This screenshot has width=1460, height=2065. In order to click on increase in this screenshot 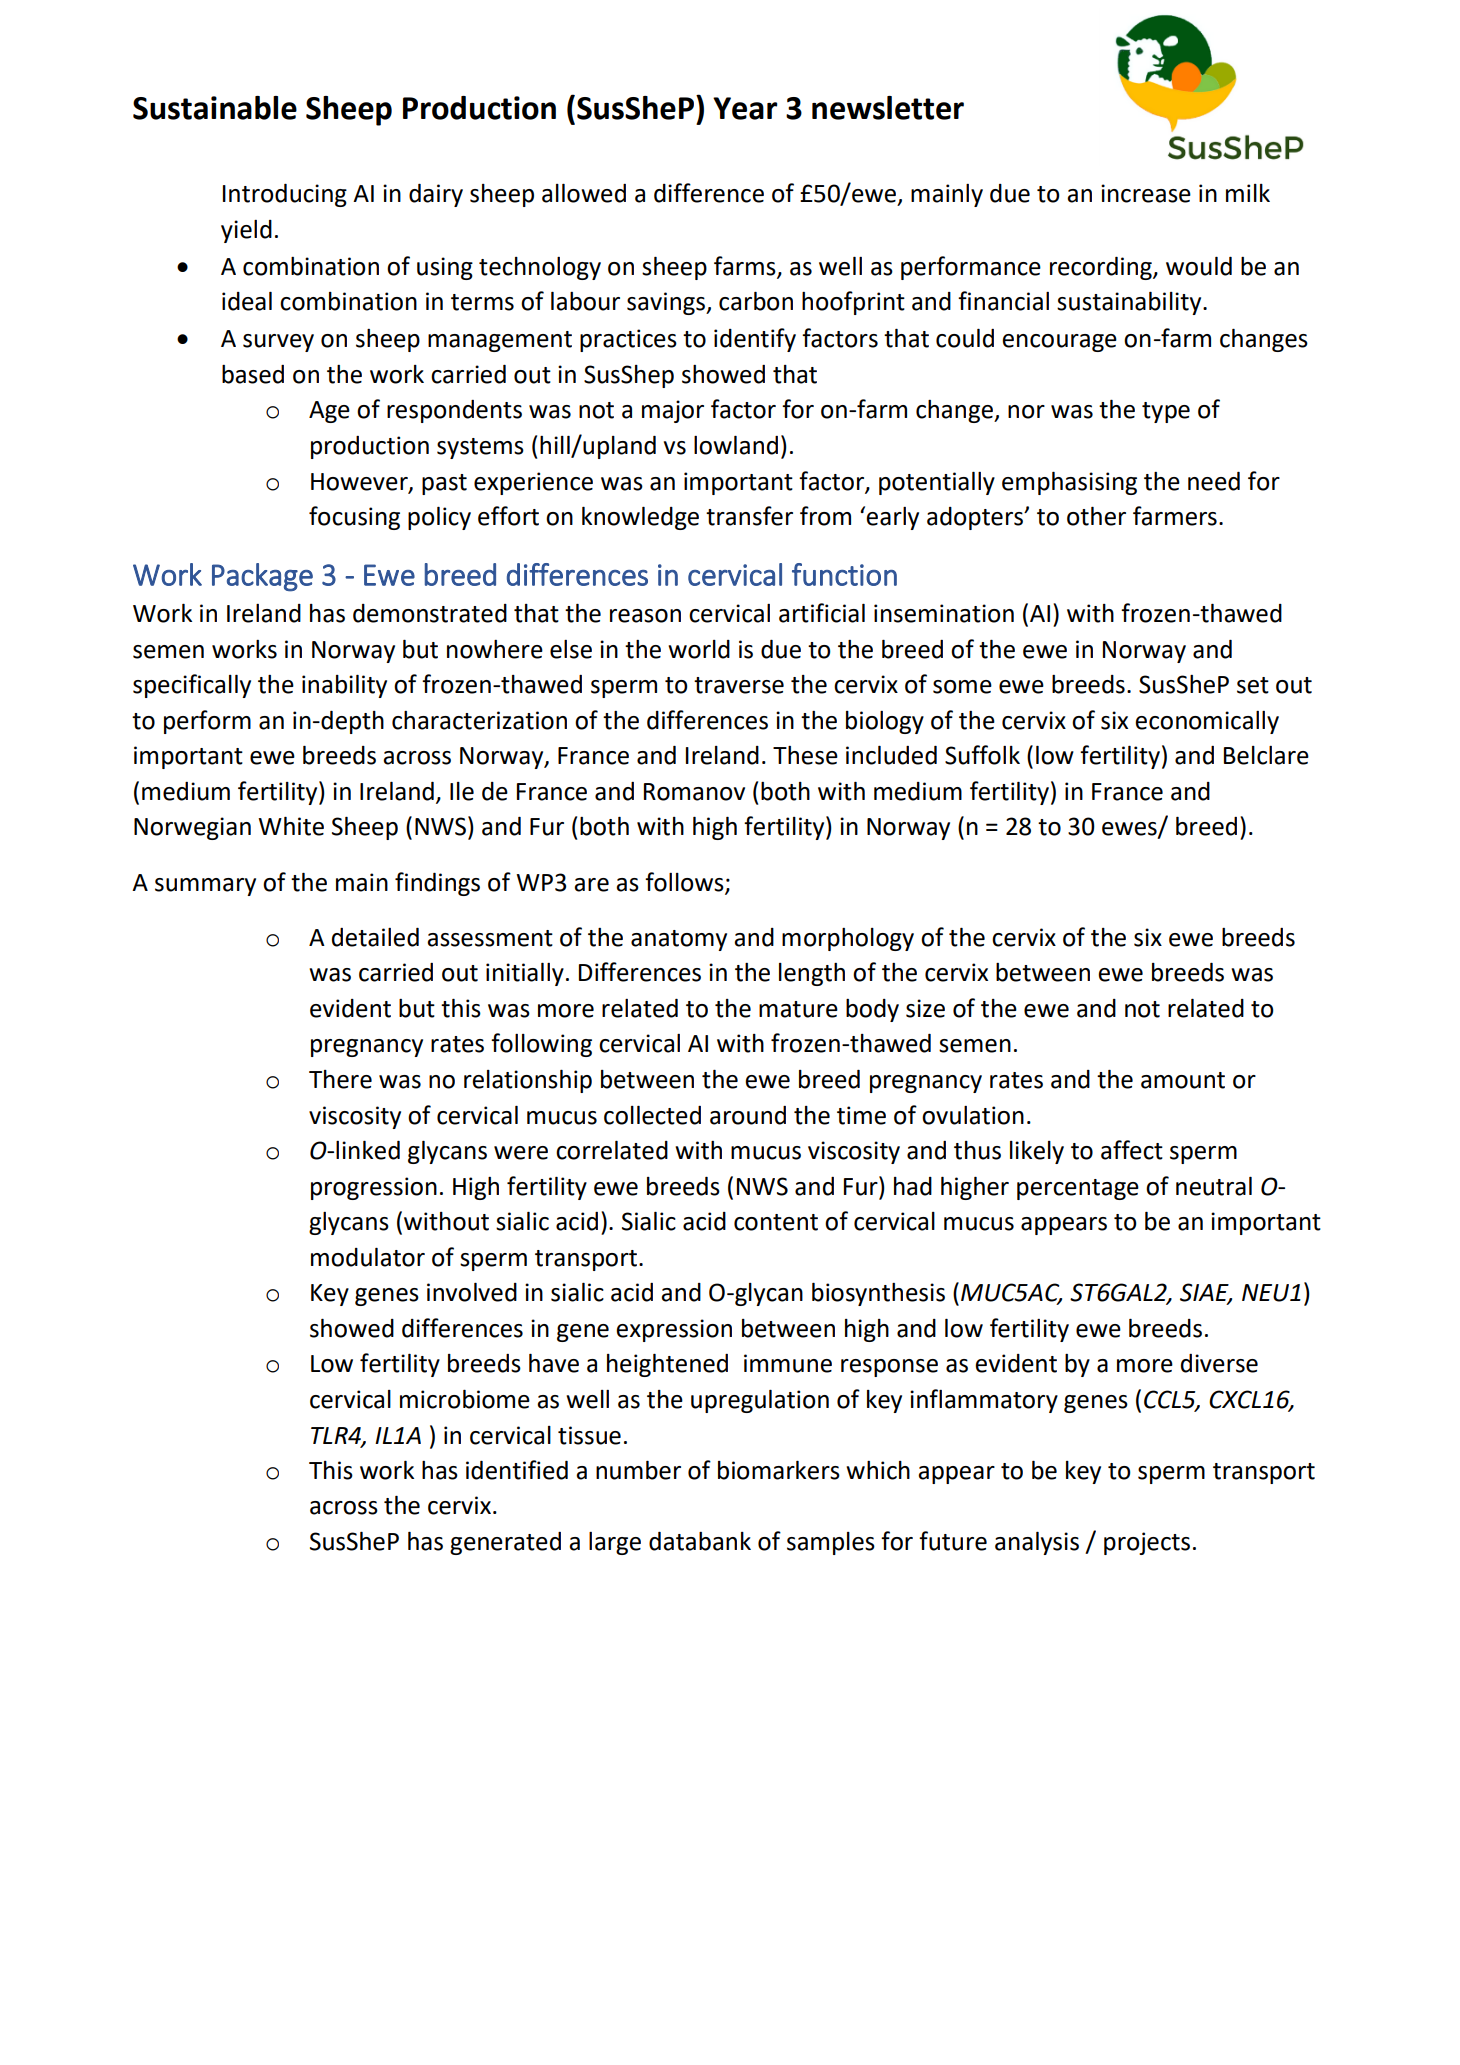, I will do `click(1146, 193)`.
